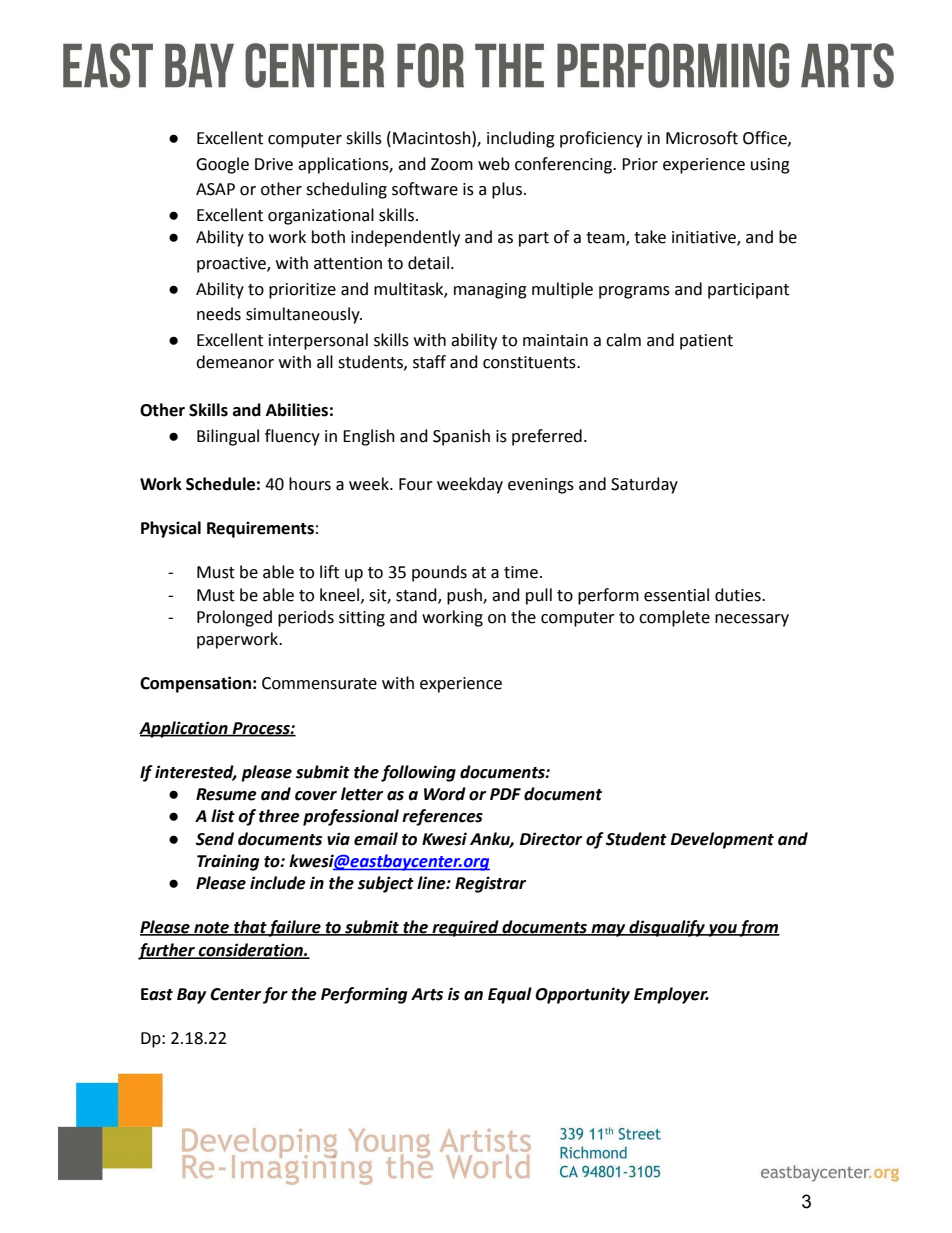 Image resolution: width=952 pixels, height=1233 pixels. Describe the element at coordinates (228, 437) in the page. I see `Bilingual` at that location.
